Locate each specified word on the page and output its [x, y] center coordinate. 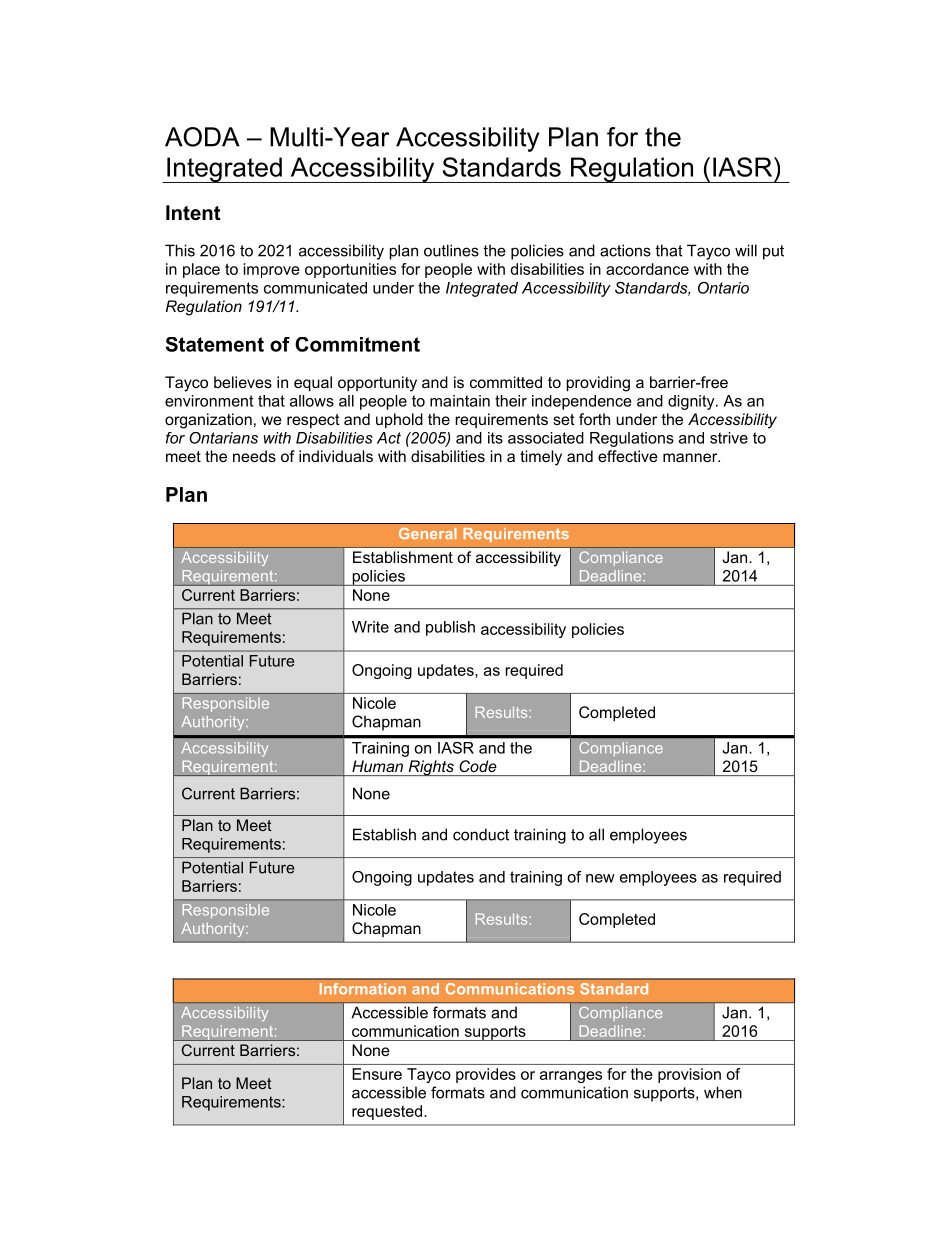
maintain [460, 401]
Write [370, 627]
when [723, 1092]
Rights [431, 768]
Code [477, 766]
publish [450, 628]
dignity [692, 402]
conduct [481, 834]
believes [243, 382]
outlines [451, 250]
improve [272, 270]
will [746, 250]
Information [362, 989]
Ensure [377, 1074]
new [600, 878]
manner [691, 457]
